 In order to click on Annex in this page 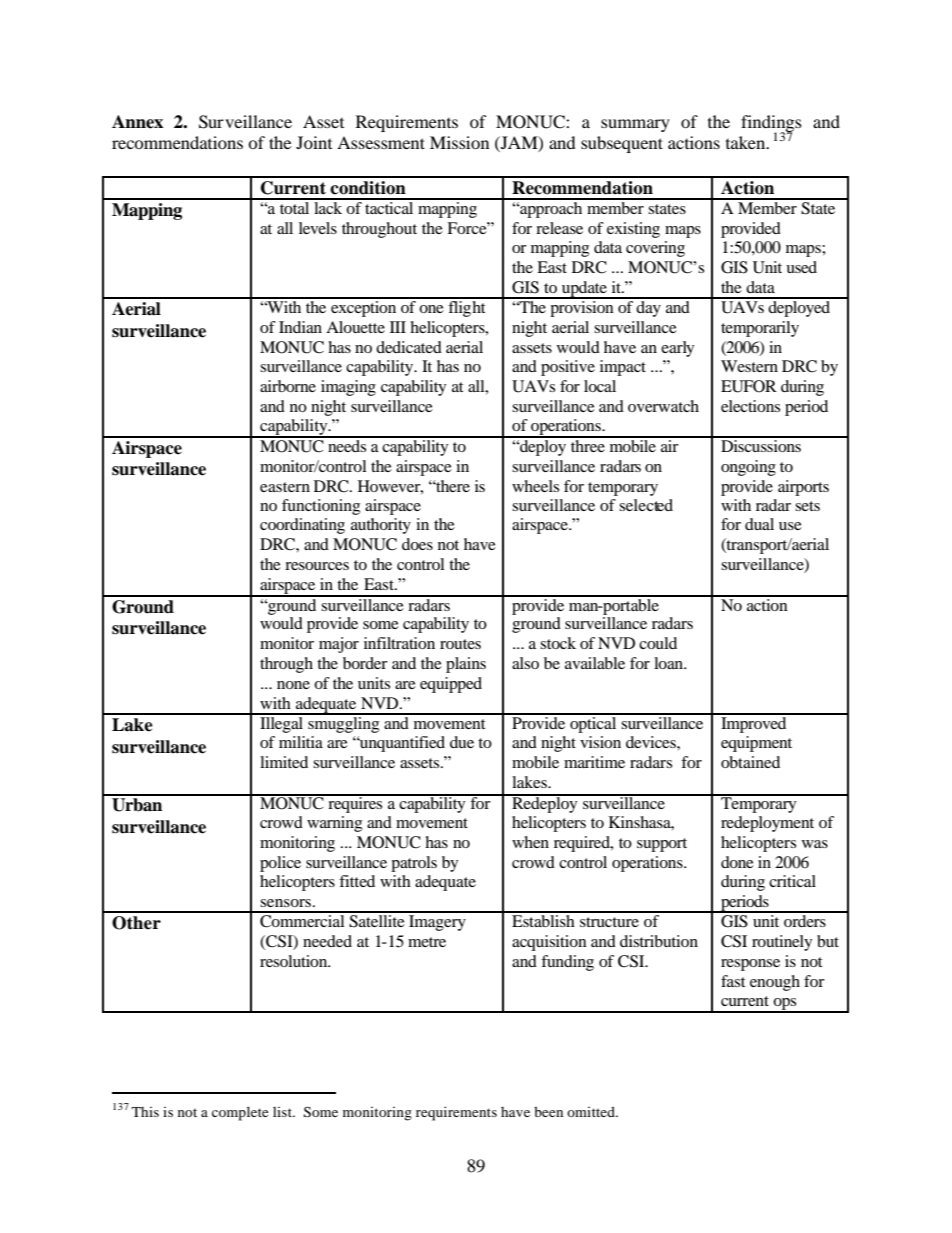, I will do `click(137, 122)`.
